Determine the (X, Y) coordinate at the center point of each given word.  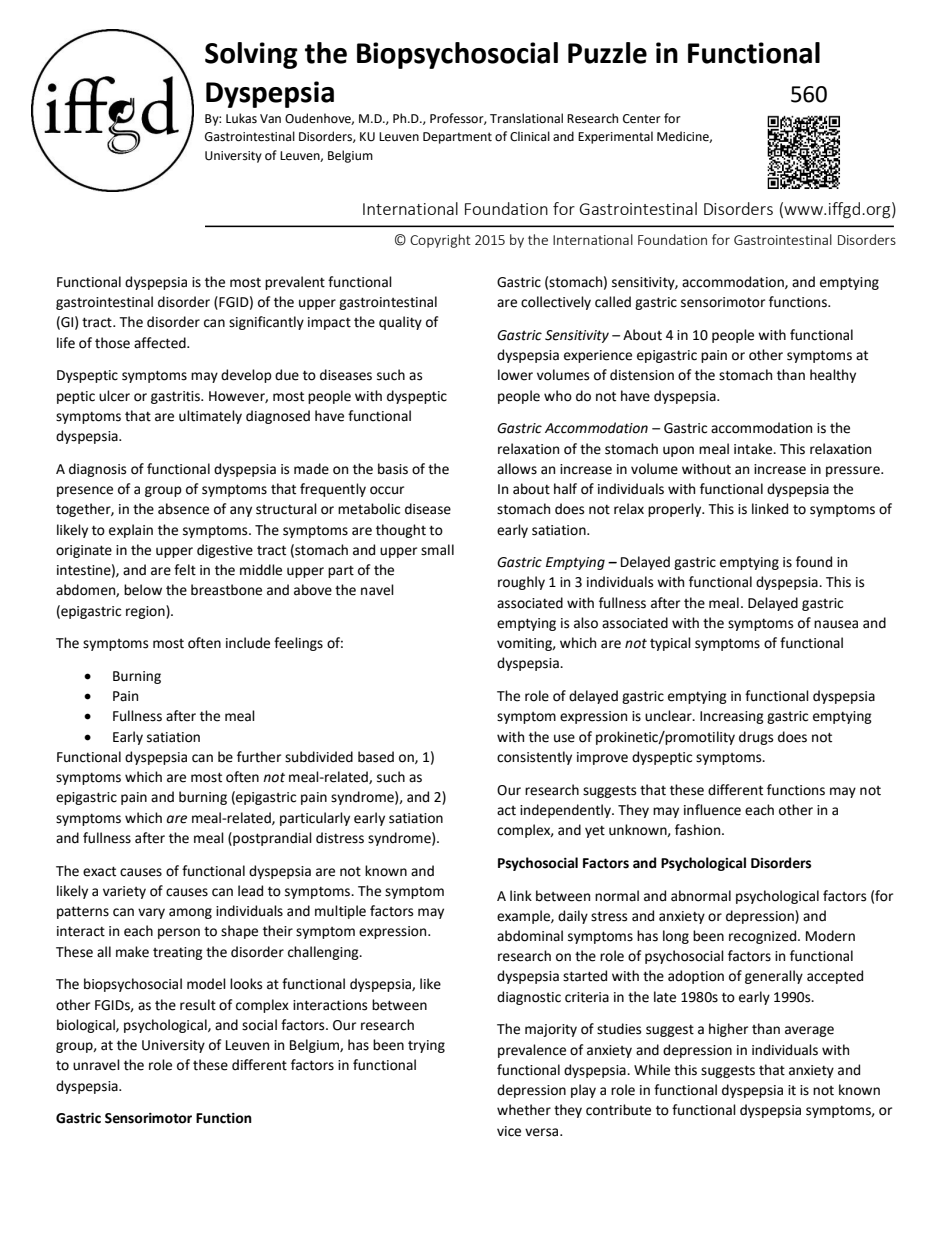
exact (99, 871)
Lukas (241, 118)
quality (400, 323)
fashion (699, 830)
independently (566, 811)
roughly (521, 583)
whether (524, 1110)
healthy (833, 376)
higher (728, 1030)
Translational (526, 118)
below (143, 590)
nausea (836, 624)
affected (161, 343)
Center (642, 119)
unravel (96, 1065)
